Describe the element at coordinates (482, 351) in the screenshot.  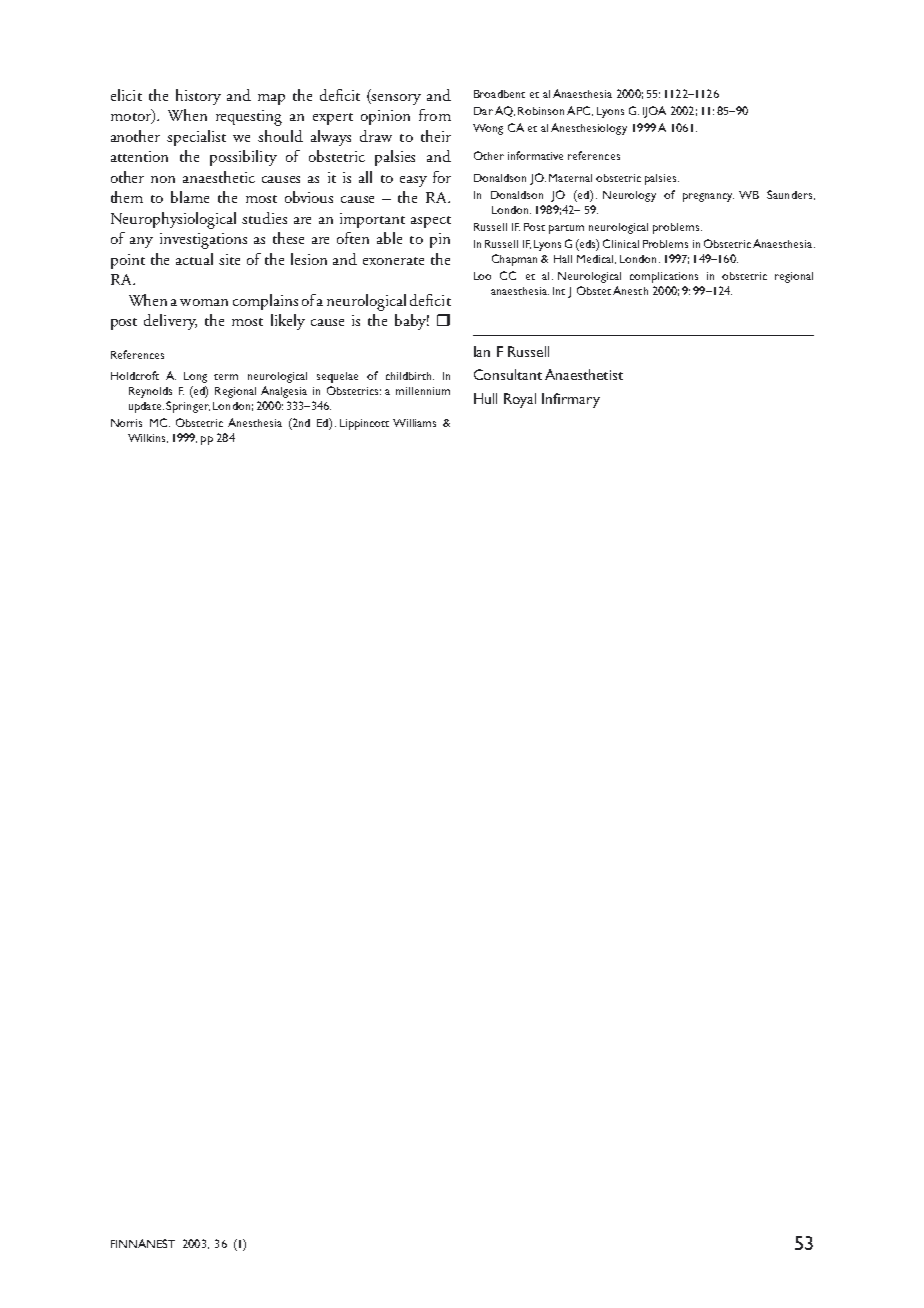
I see `Ian` at that location.
